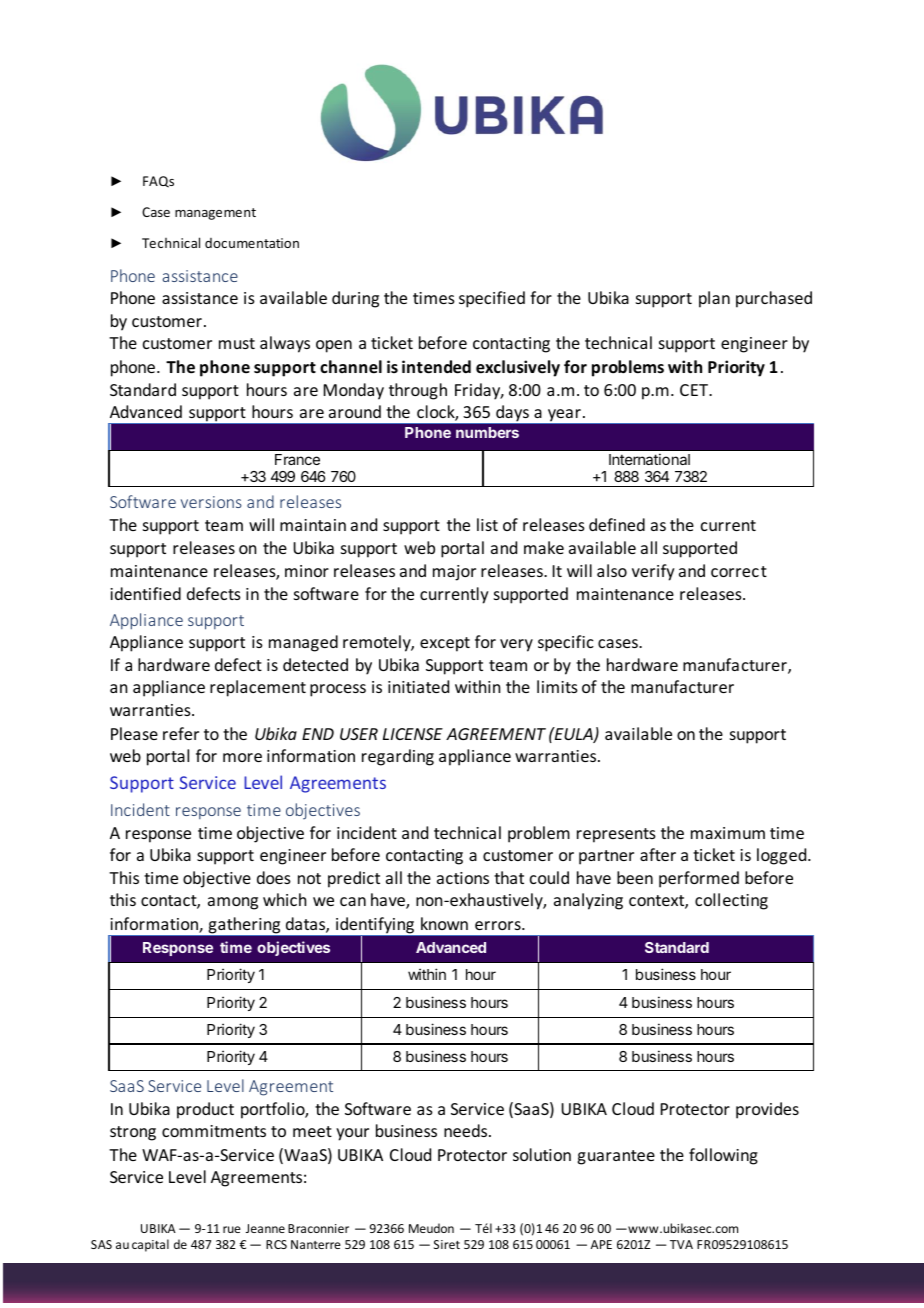 Image resolution: width=924 pixels, height=1308 pixels. I want to click on performed, so click(699, 879).
